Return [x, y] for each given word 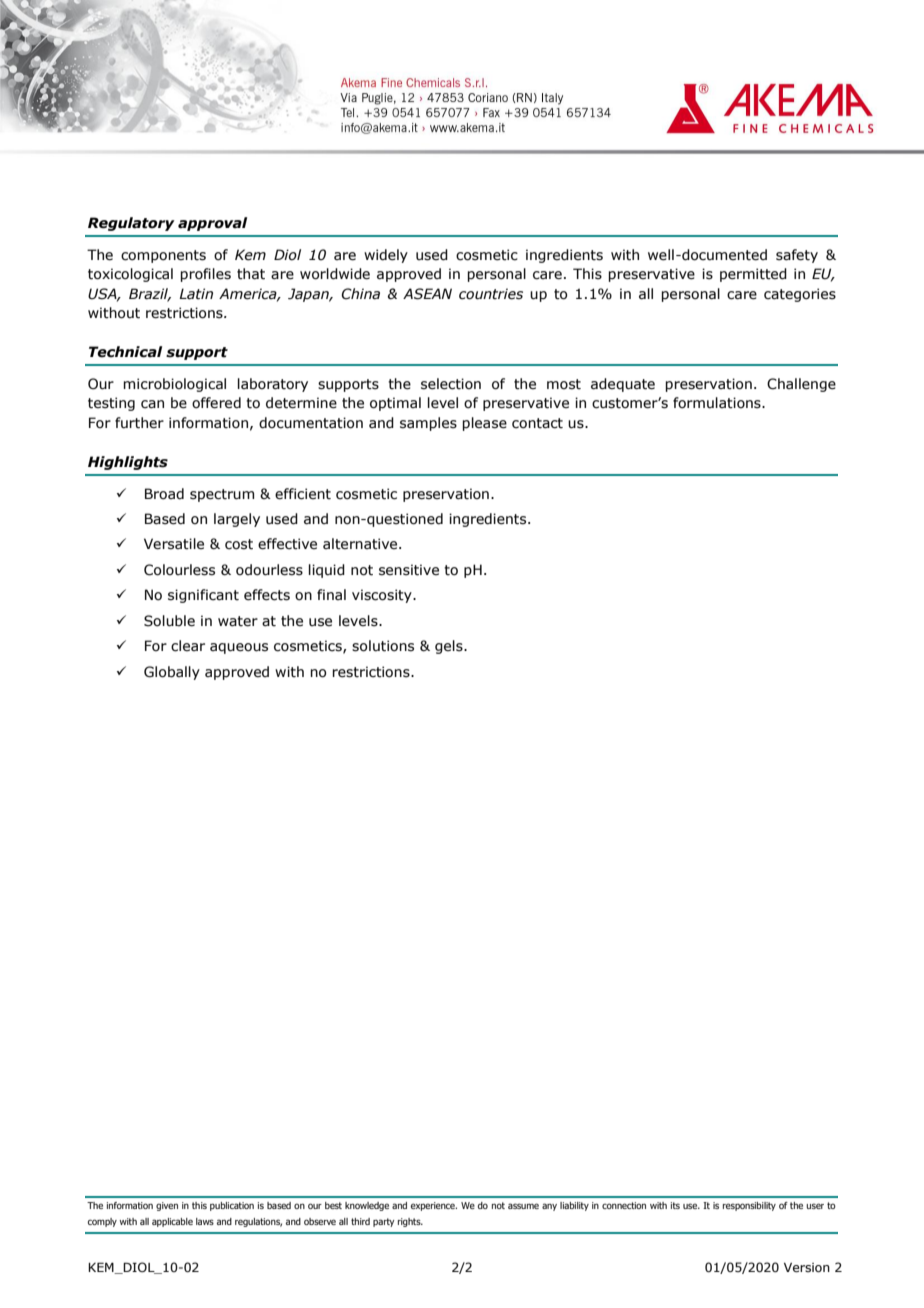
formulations [718, 403]
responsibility [749, 1206]
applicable [172, 1222]
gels [450, 647]
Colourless [179, 570]
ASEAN [427, 294]
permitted [753, 275]
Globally [172, 673]
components [163, 256]
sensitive [409, 570]
